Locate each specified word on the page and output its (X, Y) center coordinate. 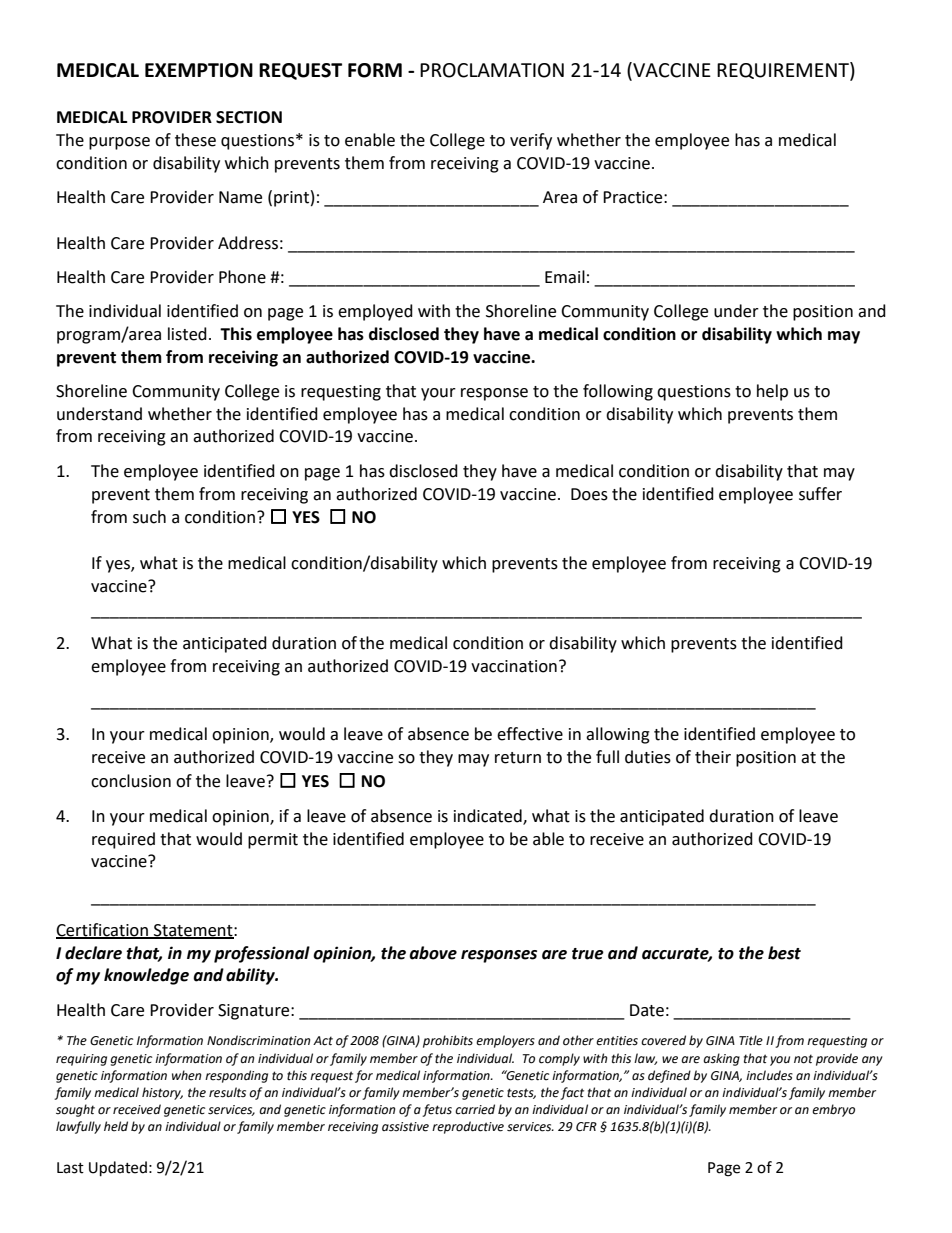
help (772, 392)
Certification (103, 930)
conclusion (131, 781)
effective (530, 734)
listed (187, 334)
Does (589, 494)
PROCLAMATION (492, 70)
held (116, 1126)
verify (531, 141)
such (149, 517)
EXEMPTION (199, 70)
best (784, 953)
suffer (820, 494)
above (433, 953)
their (713, 757)
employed (375, 312)
